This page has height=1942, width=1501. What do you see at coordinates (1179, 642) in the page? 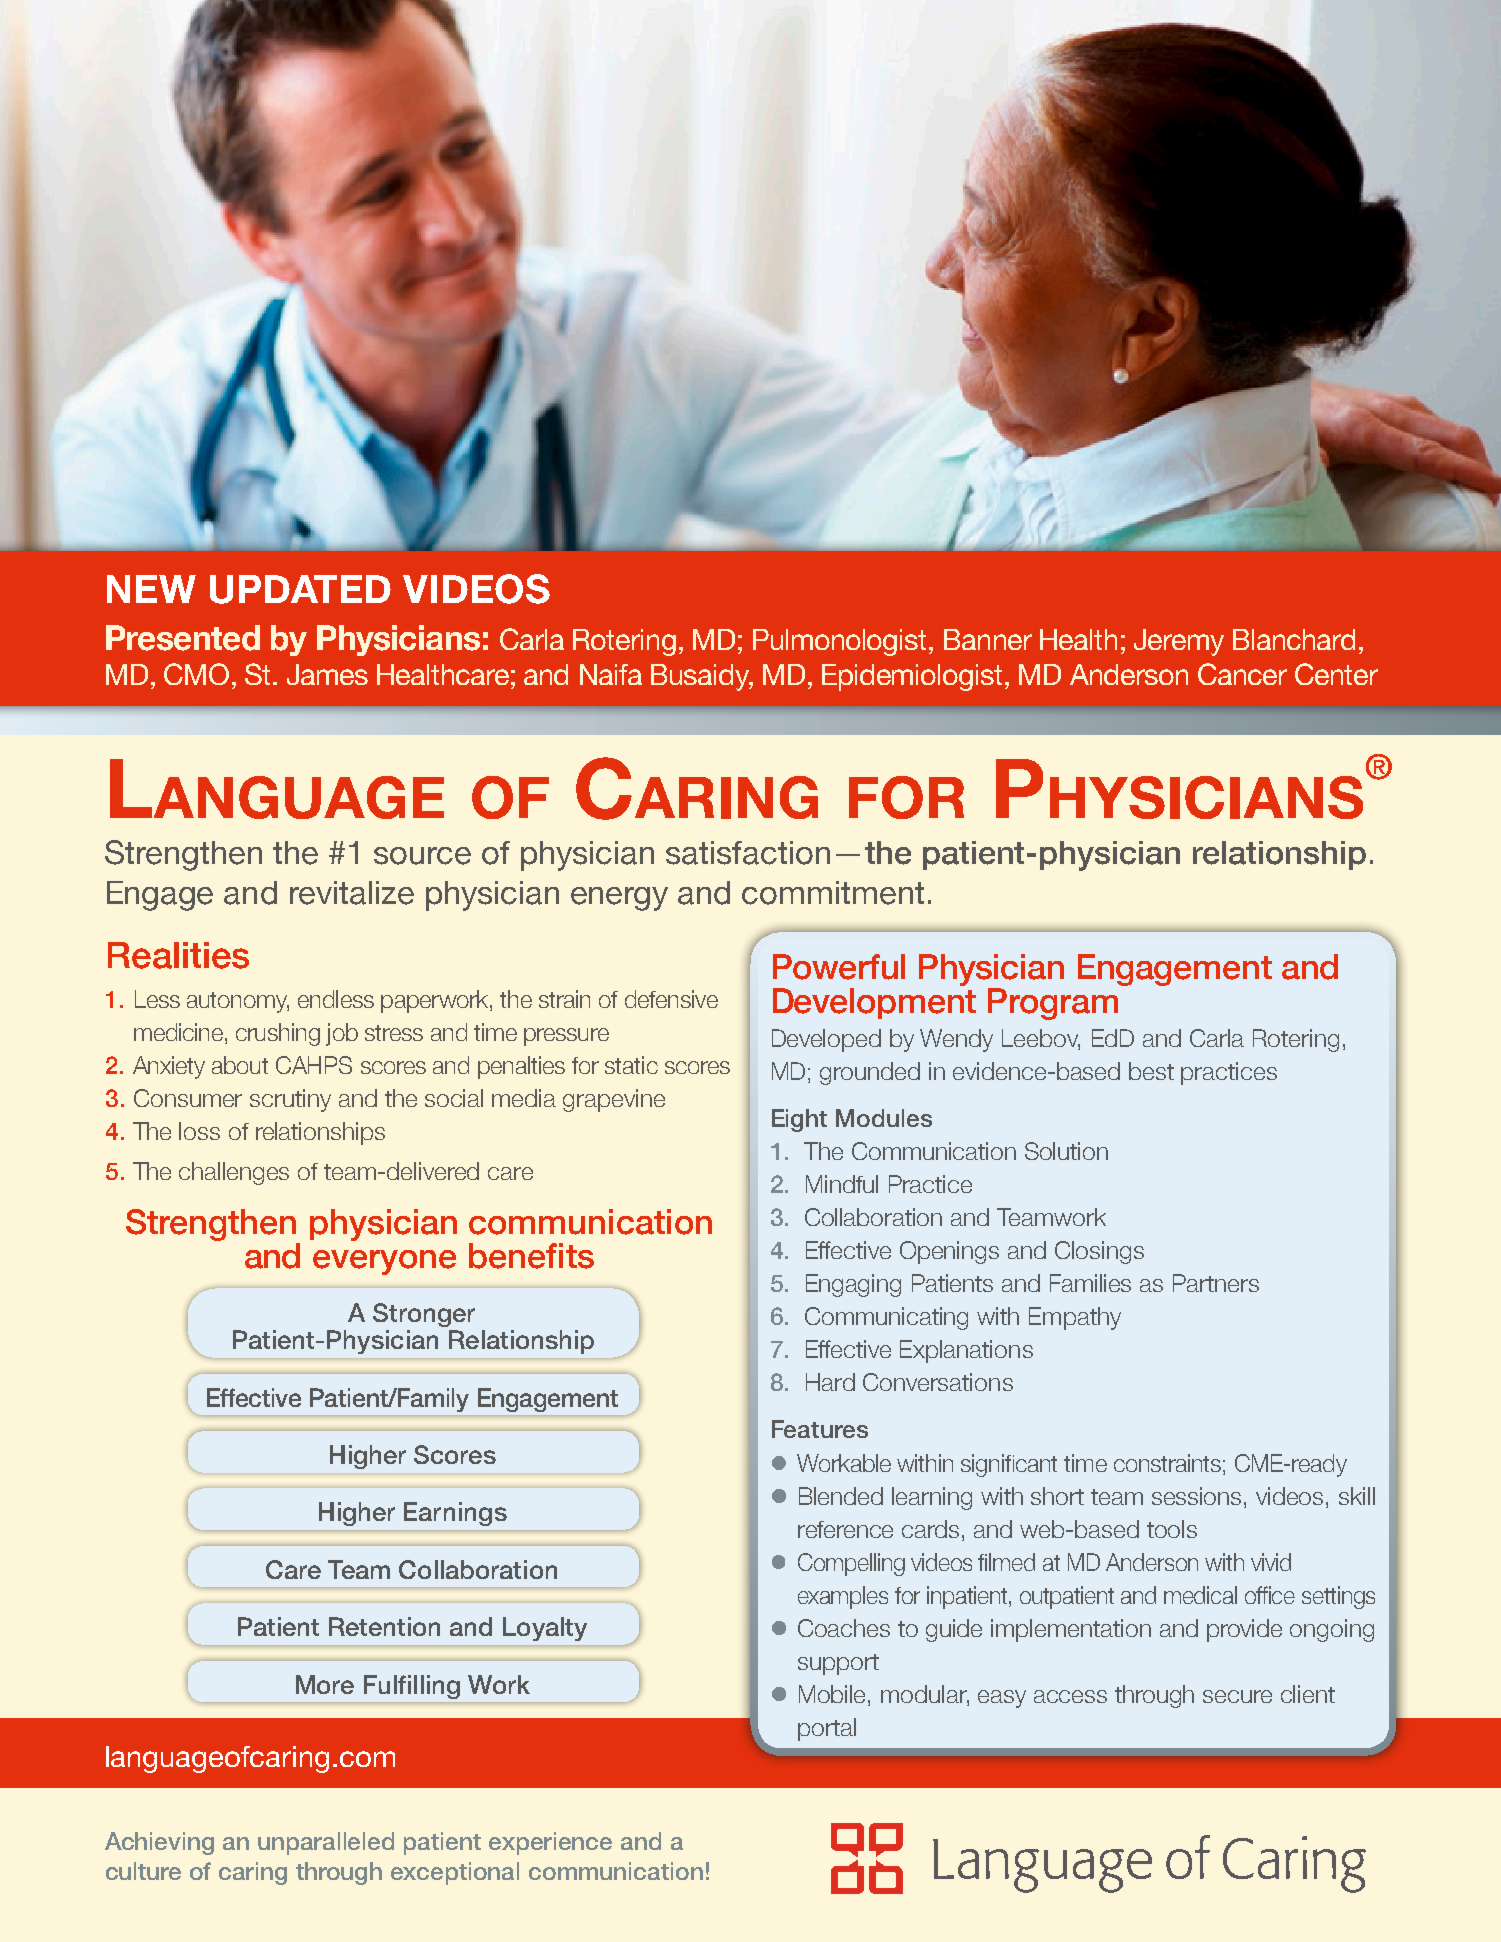
I see `Jeremy` at bounding box center [1179, 642].
